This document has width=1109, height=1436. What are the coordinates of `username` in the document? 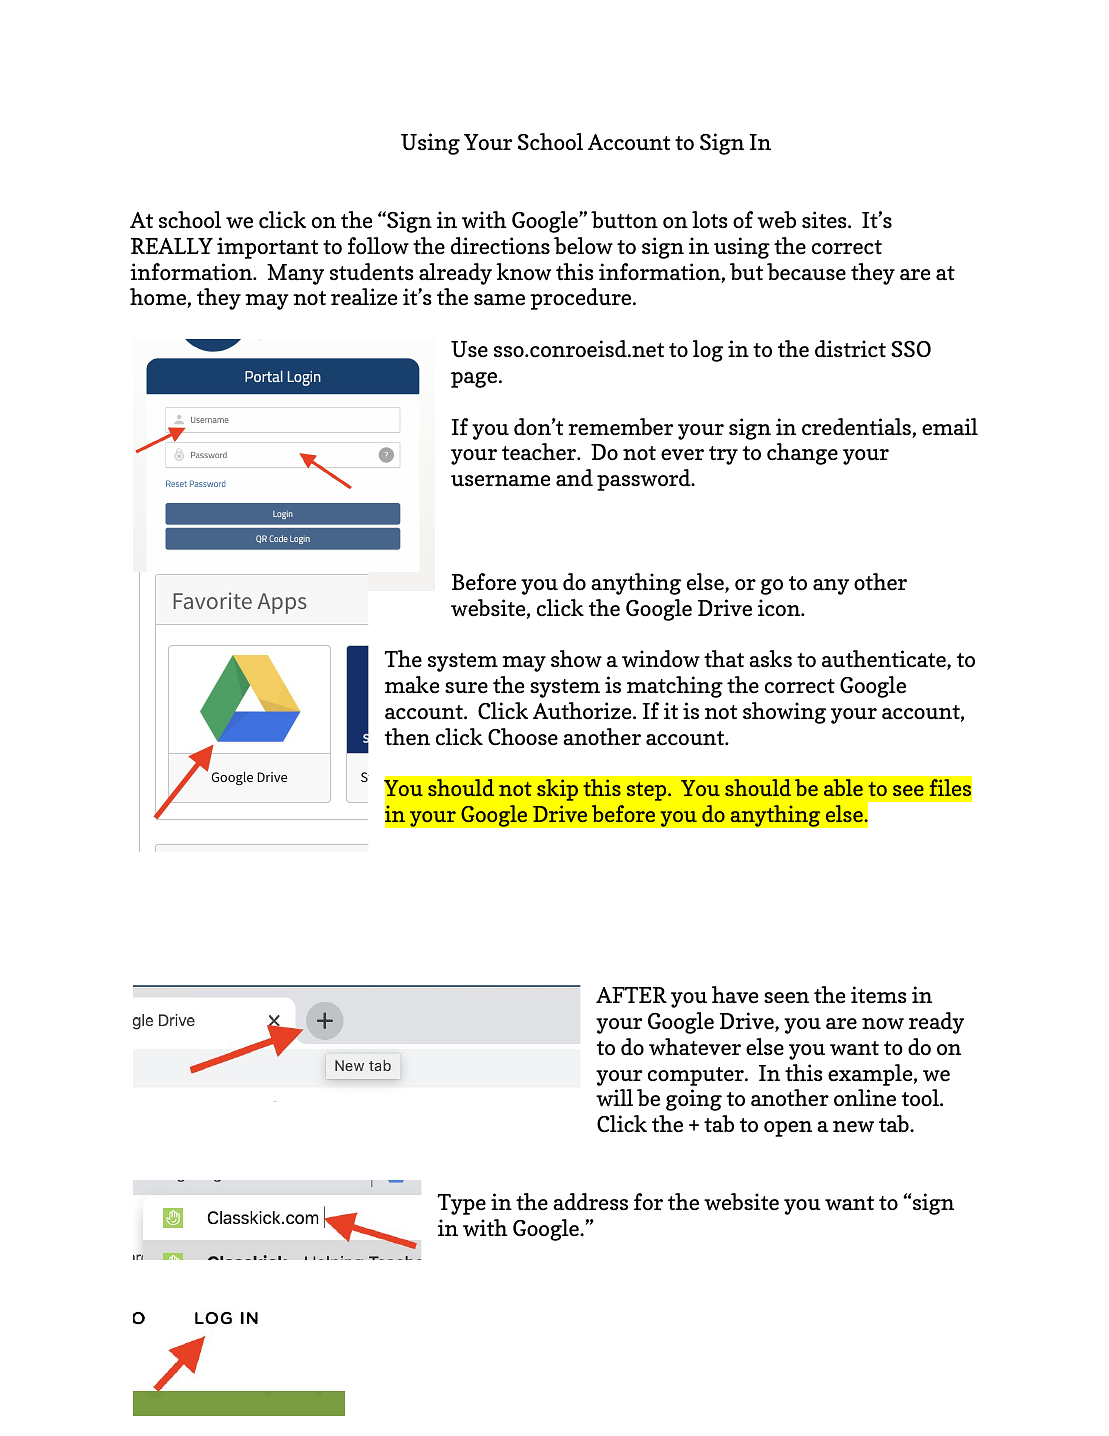 It's located at (500, 481).
